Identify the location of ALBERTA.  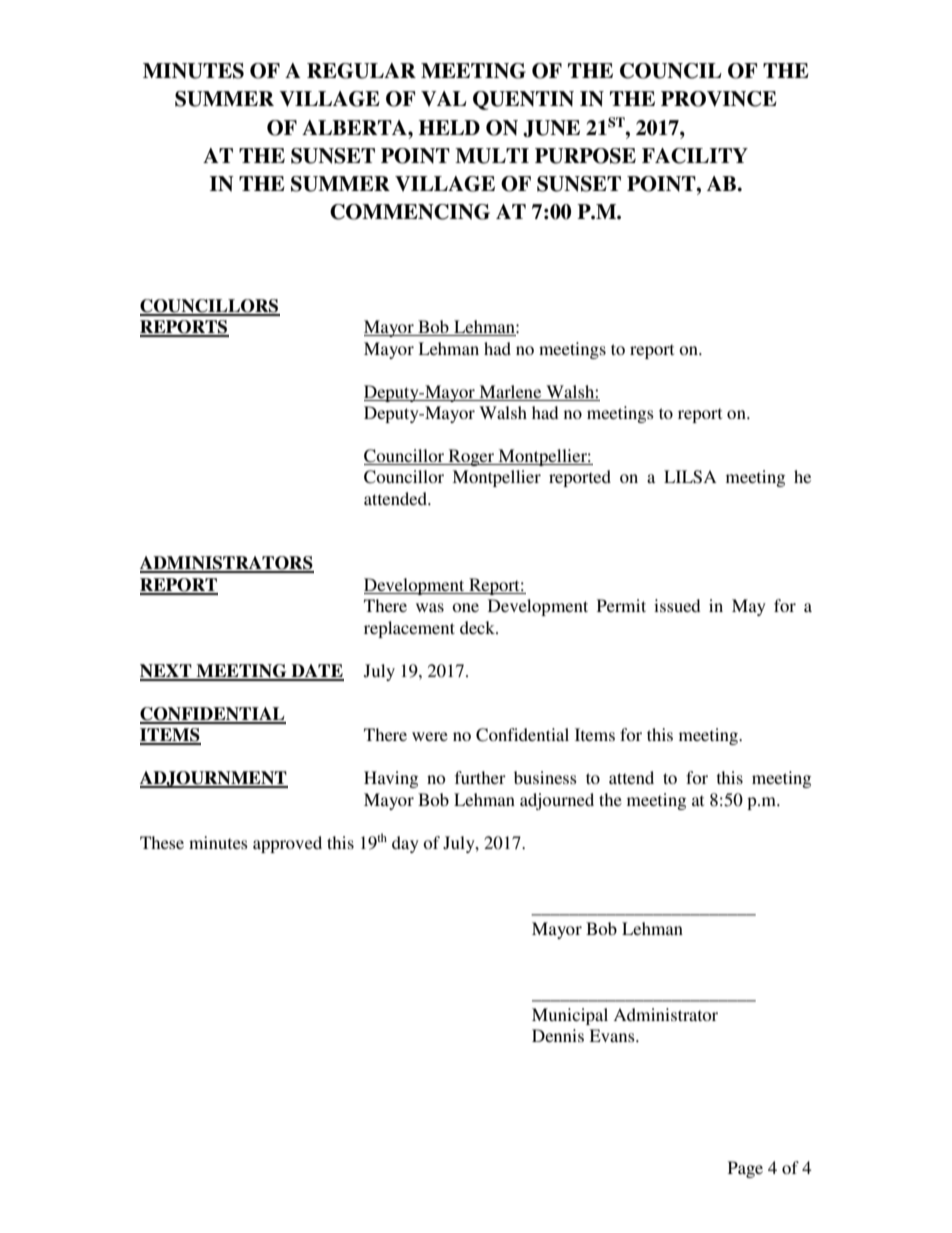
(355, 127).
